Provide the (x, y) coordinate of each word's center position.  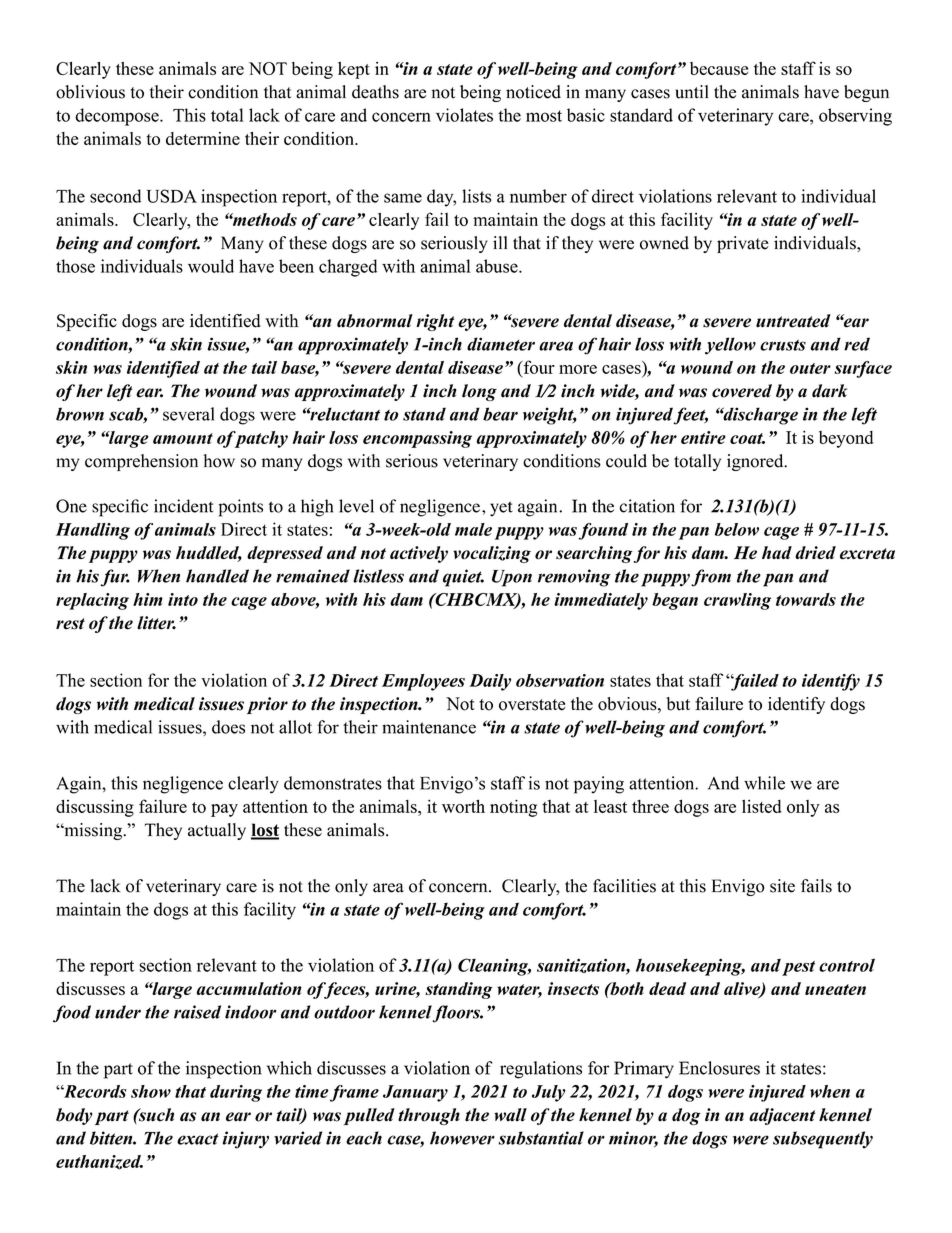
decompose (118, 117)
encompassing (417, 439)
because (719, 68)
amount (183, 438)
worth (463, 806)
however (462, 1138)
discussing (95, 808)
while (764, 783)
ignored (756, 462)
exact (198, 1139)
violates (464, 115)
